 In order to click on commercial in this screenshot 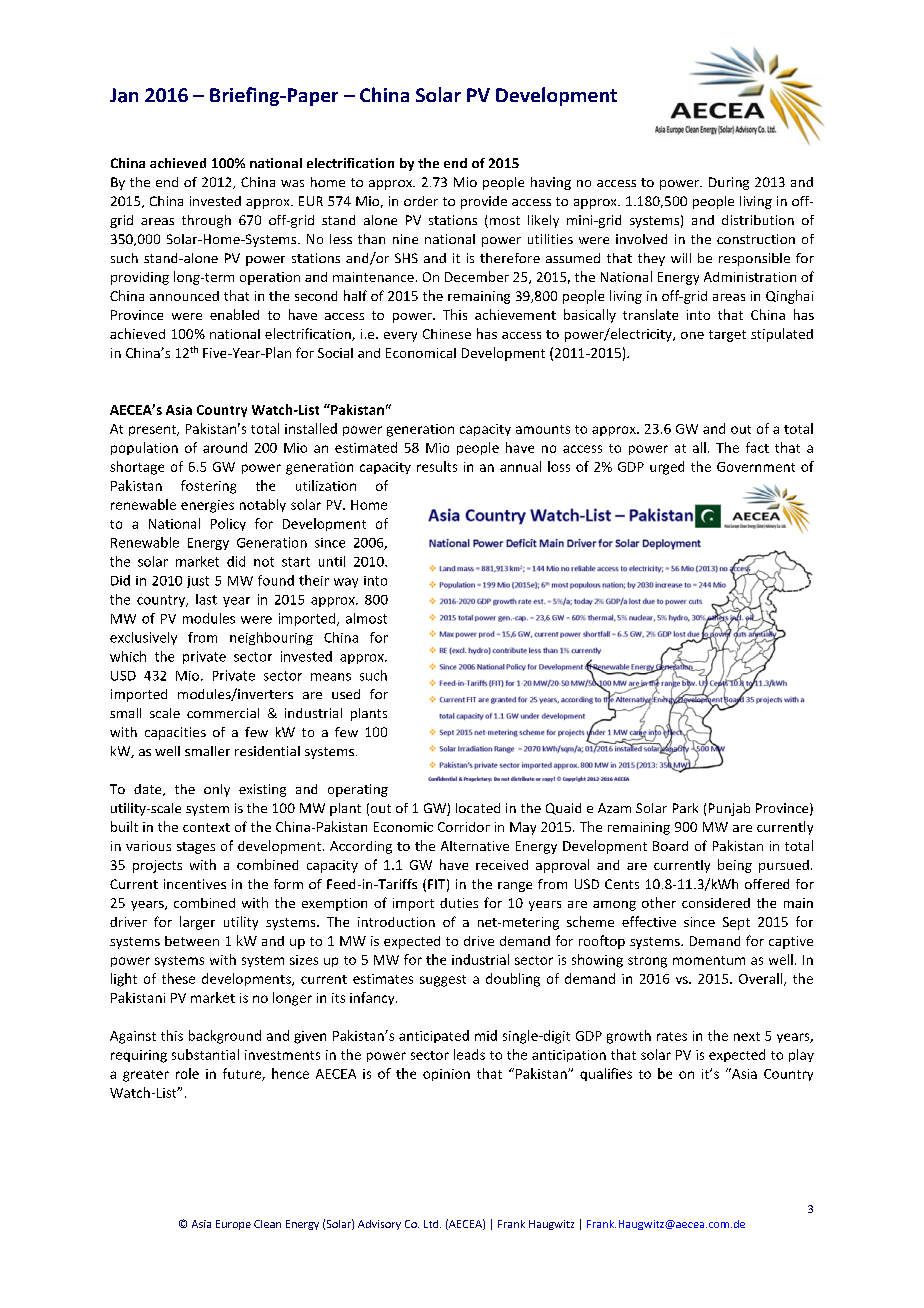, I will do `click(223, 713)`.
